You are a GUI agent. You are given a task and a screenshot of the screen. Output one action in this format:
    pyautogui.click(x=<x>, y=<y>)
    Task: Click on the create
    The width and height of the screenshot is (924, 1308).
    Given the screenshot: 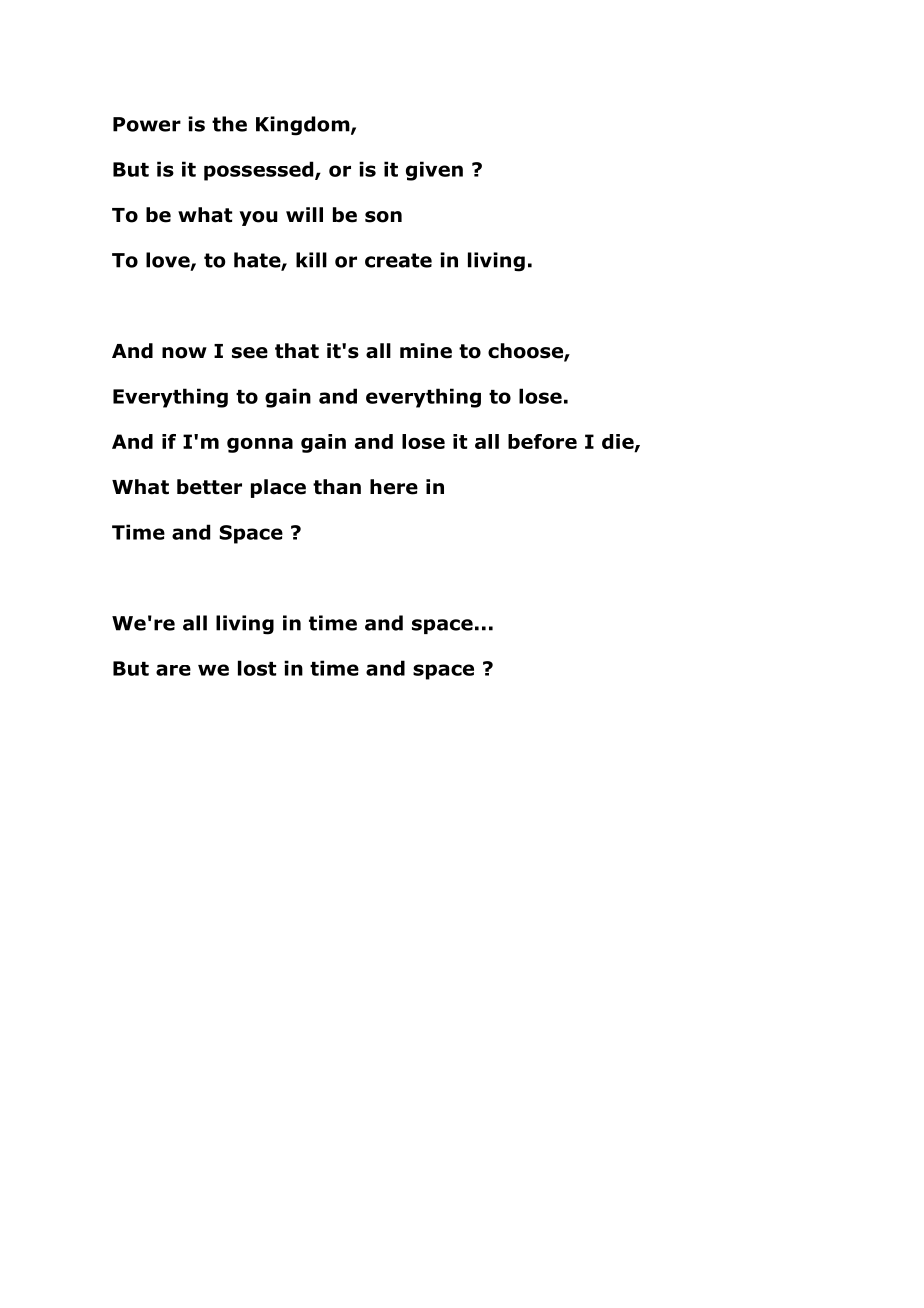 What is the action you would take?
    pyautogui.click(x=398, y=260)
